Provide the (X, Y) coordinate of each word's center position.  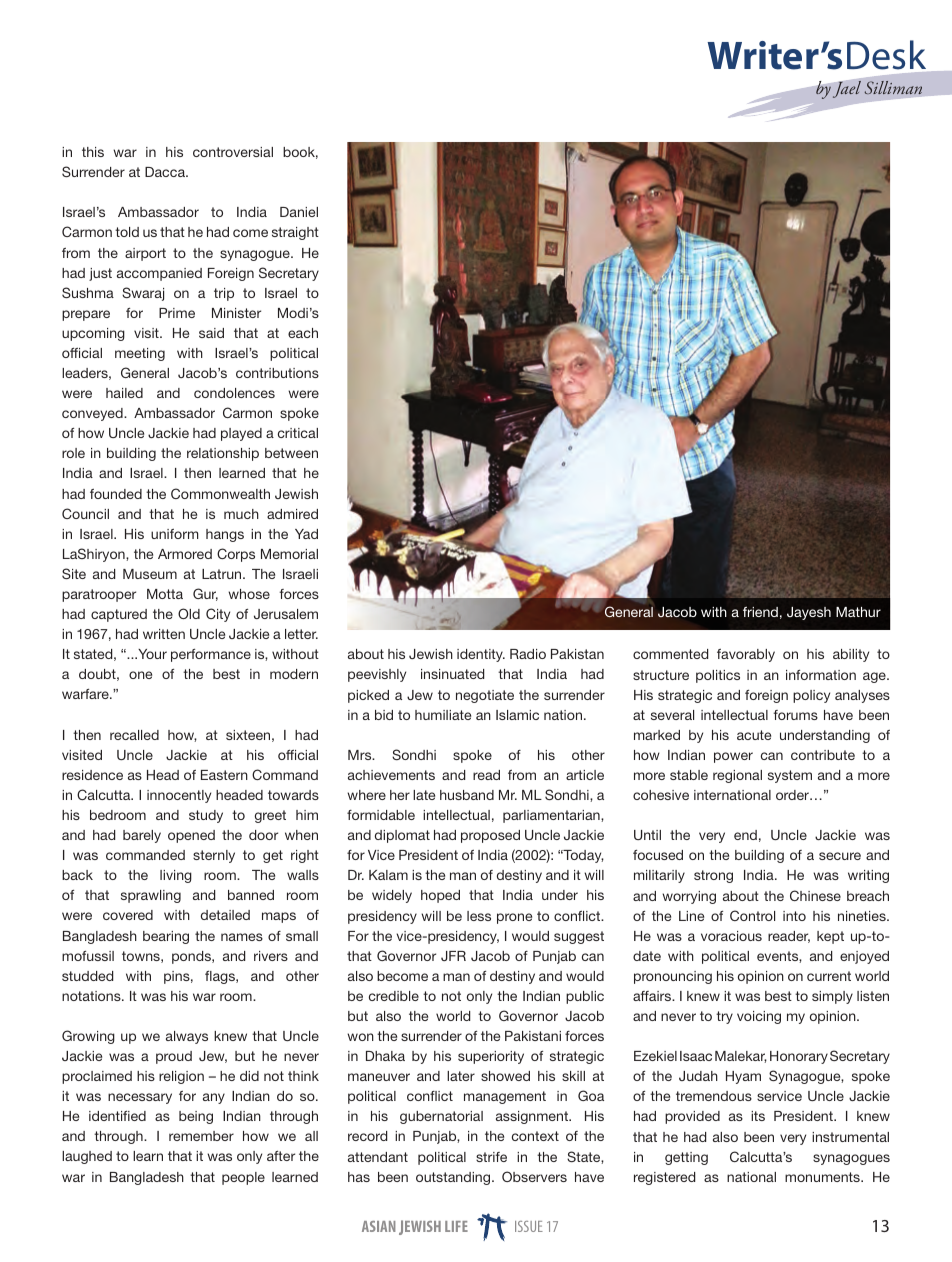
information (821, 675)
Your (151, 654)
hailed (124, 393)
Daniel (299, 212)
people (243, 1178)
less (479, 916)
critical (298, 433)
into (794, 916)
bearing (166, 937)
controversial (233, 152)
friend (760, 611)
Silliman (893, 87)
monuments (823, 1177)
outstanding (454, 1178)
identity (481, 655)
